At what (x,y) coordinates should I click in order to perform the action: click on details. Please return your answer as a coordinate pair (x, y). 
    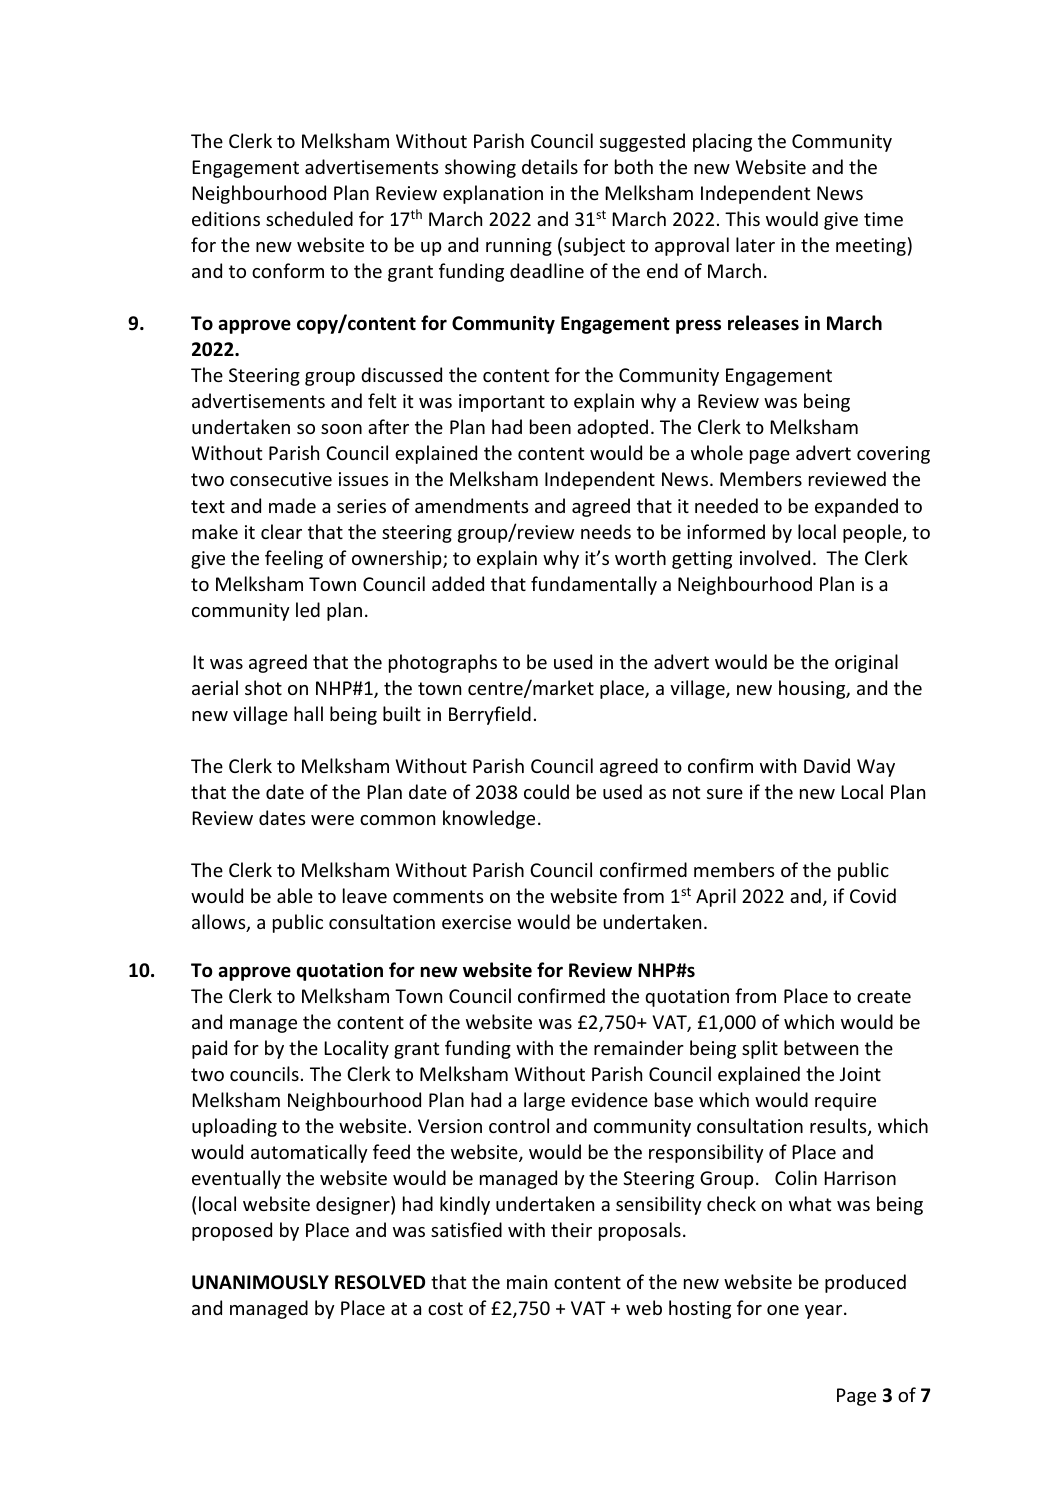
    Looking at the image, I should click on (550, 166).
